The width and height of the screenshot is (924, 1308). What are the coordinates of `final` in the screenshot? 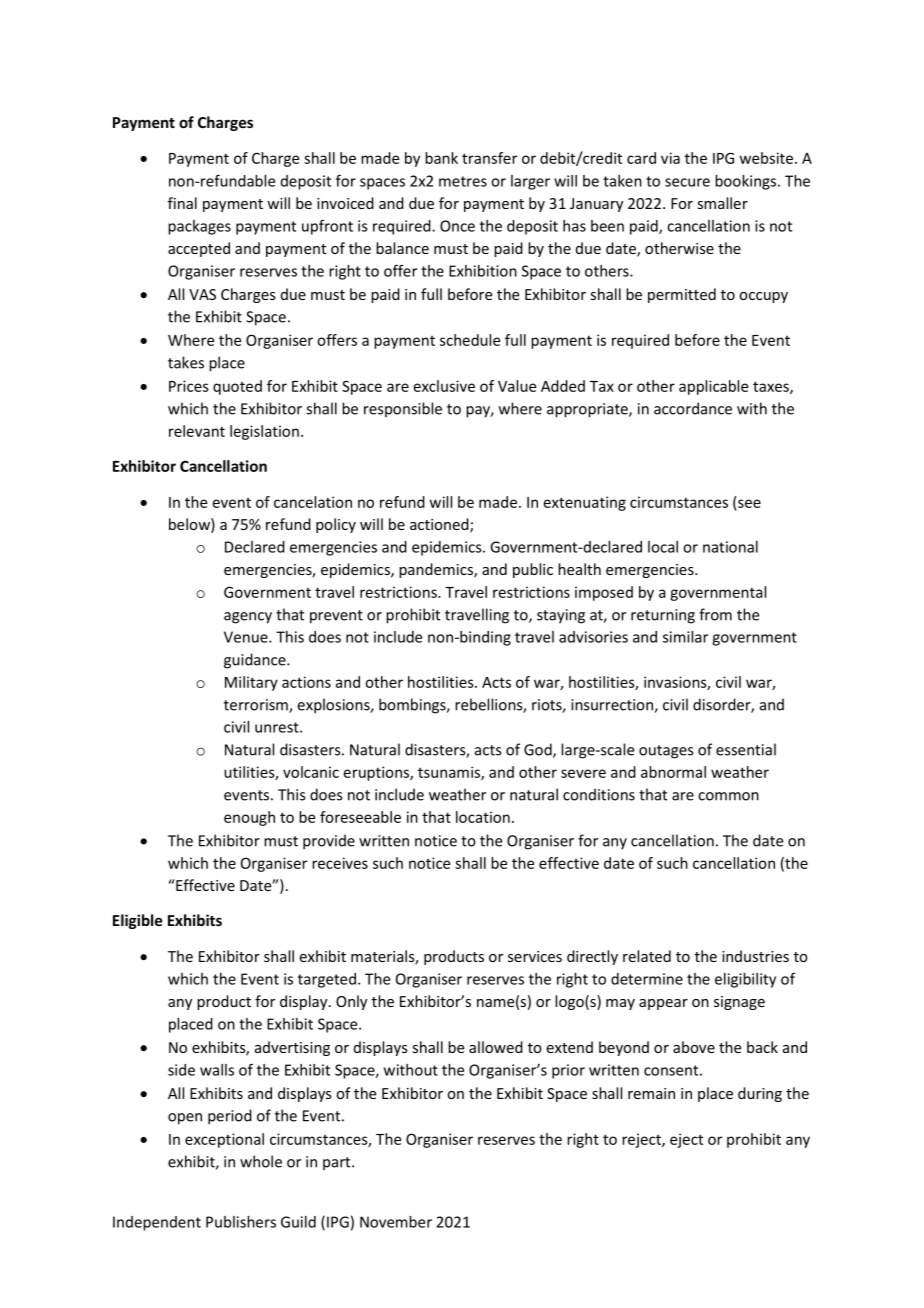 It's located at (182, 203).
